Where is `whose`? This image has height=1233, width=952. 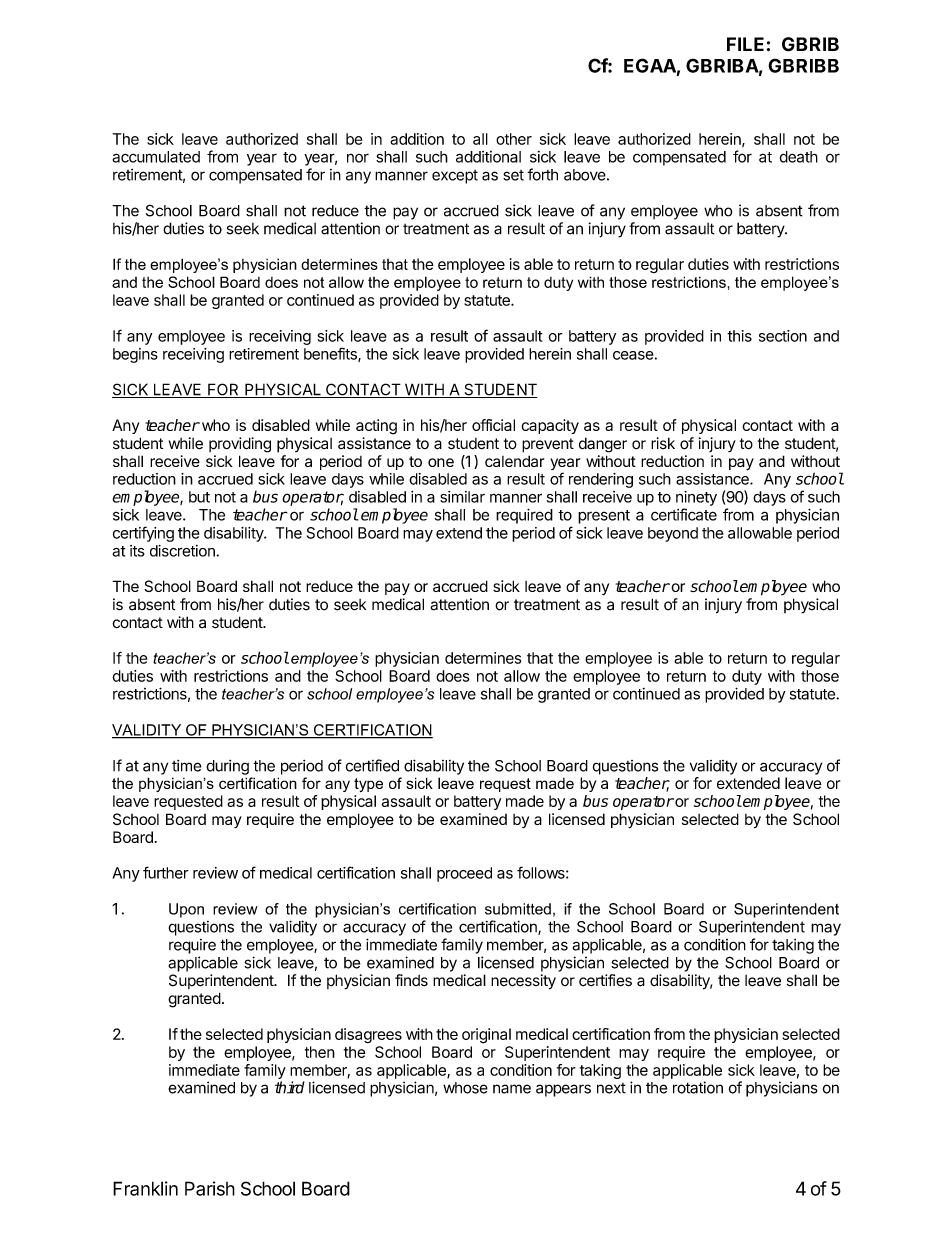 whose is located at coordinates (465, 1088).
